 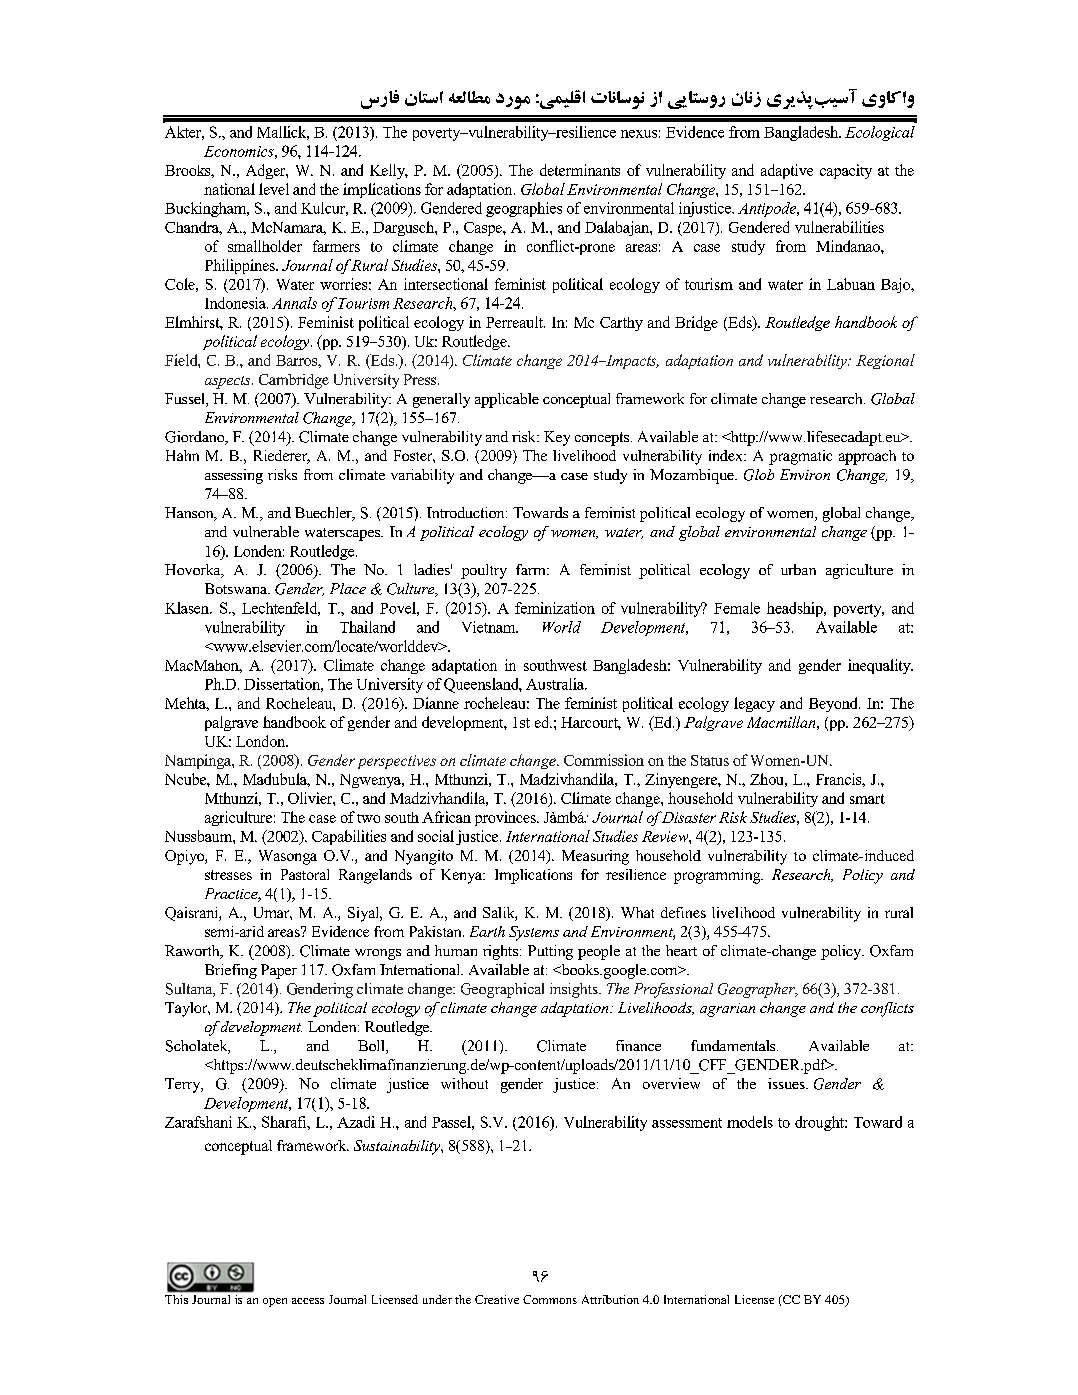 What do you see at coordinates (787, 171) in the screenshot?
I see `adaptive` at bounding box center [787, 171].
